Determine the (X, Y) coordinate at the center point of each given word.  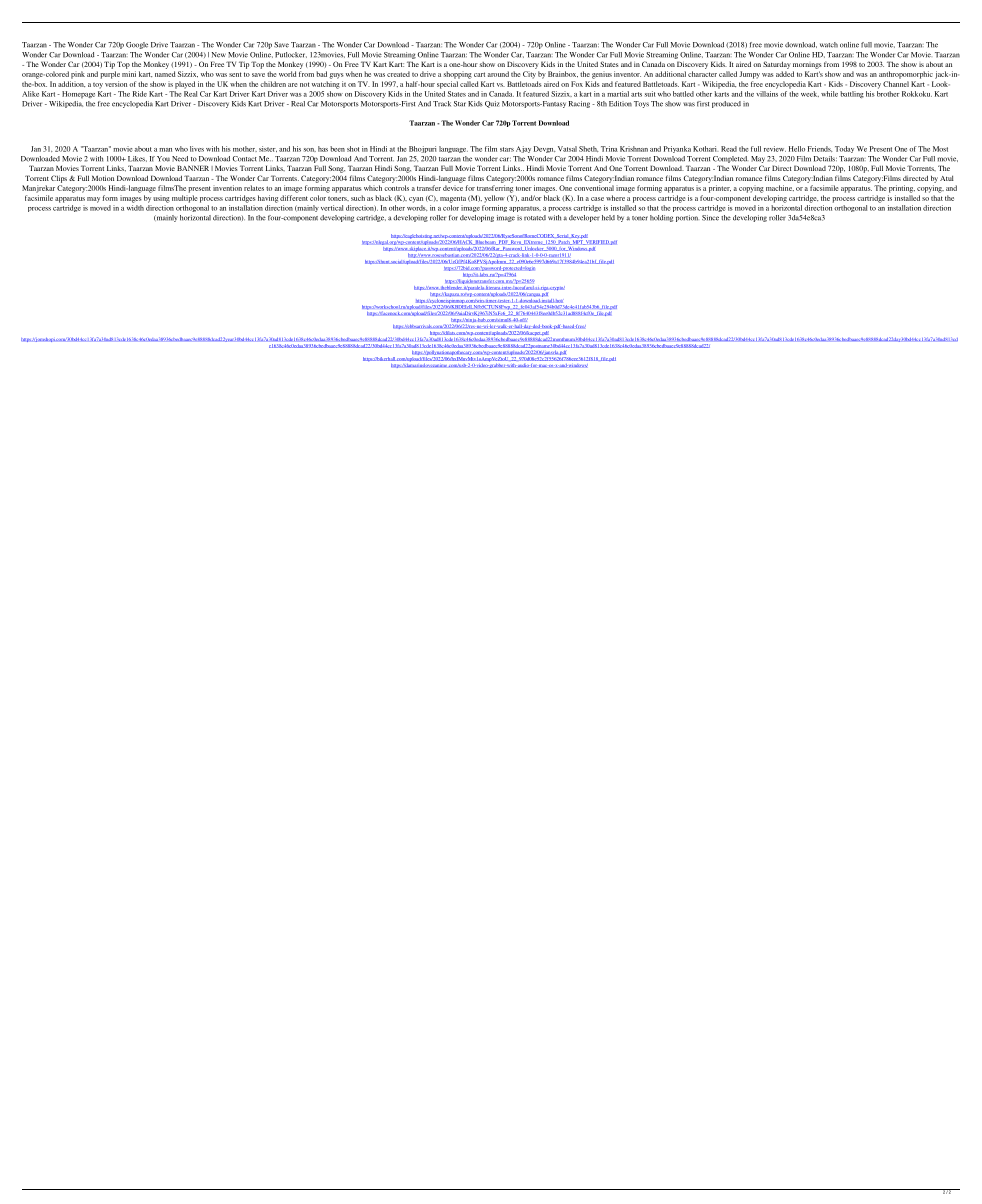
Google (137, 45)
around (498, 74)
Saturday (777, 65)
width (135, 208)
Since (710, 218)
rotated (535, 218)
